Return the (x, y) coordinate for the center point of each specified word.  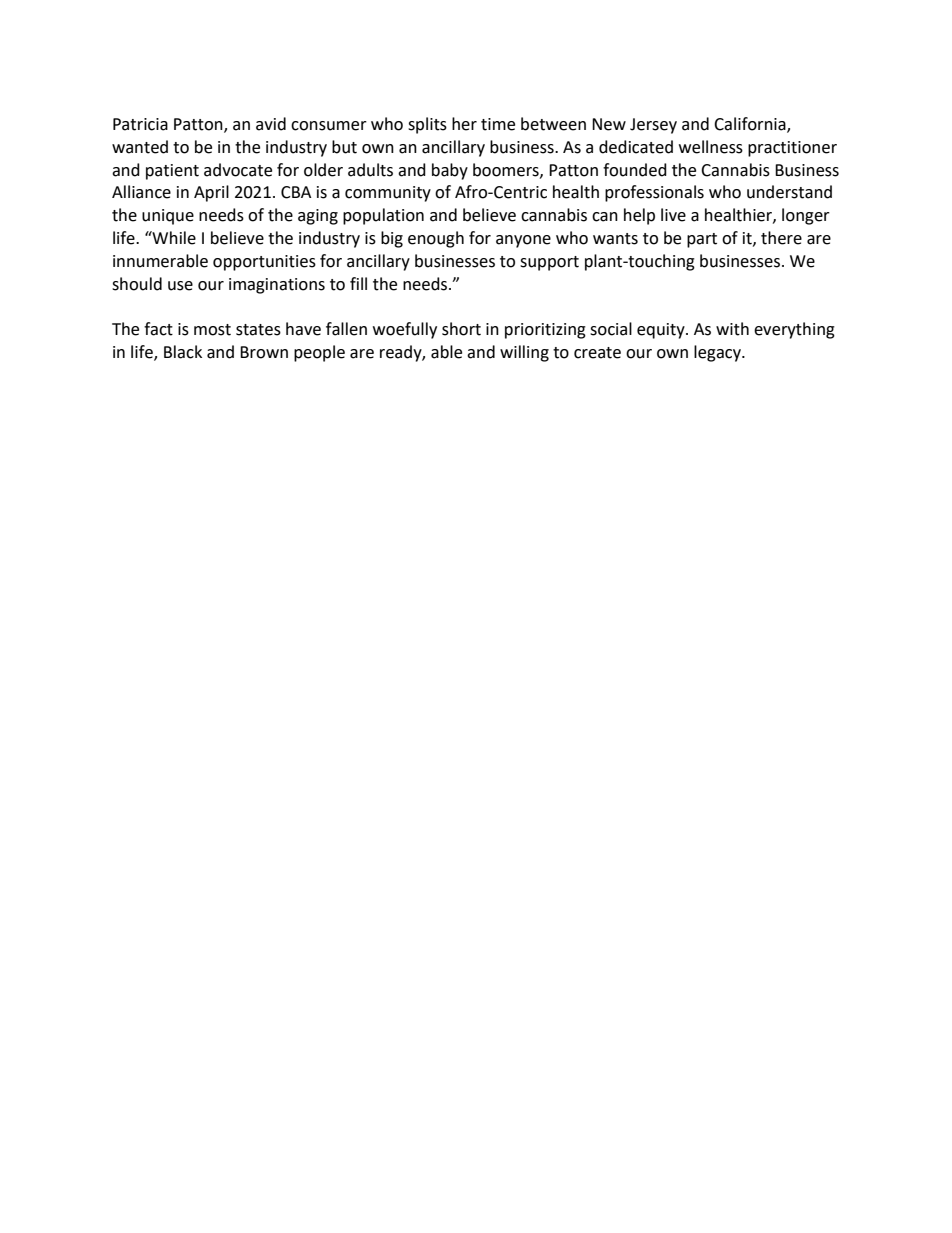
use (180, 286)
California (751, 125)
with (732, 329)
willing (524, 353)
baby (450, 171)
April (211, 193)
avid (271, 124)
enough (436, 239)
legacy (718, 353)
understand (789, 192)
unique (168, 217)
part (702, 240)
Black (183, 352)
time (498, 124)
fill (358, 283)
